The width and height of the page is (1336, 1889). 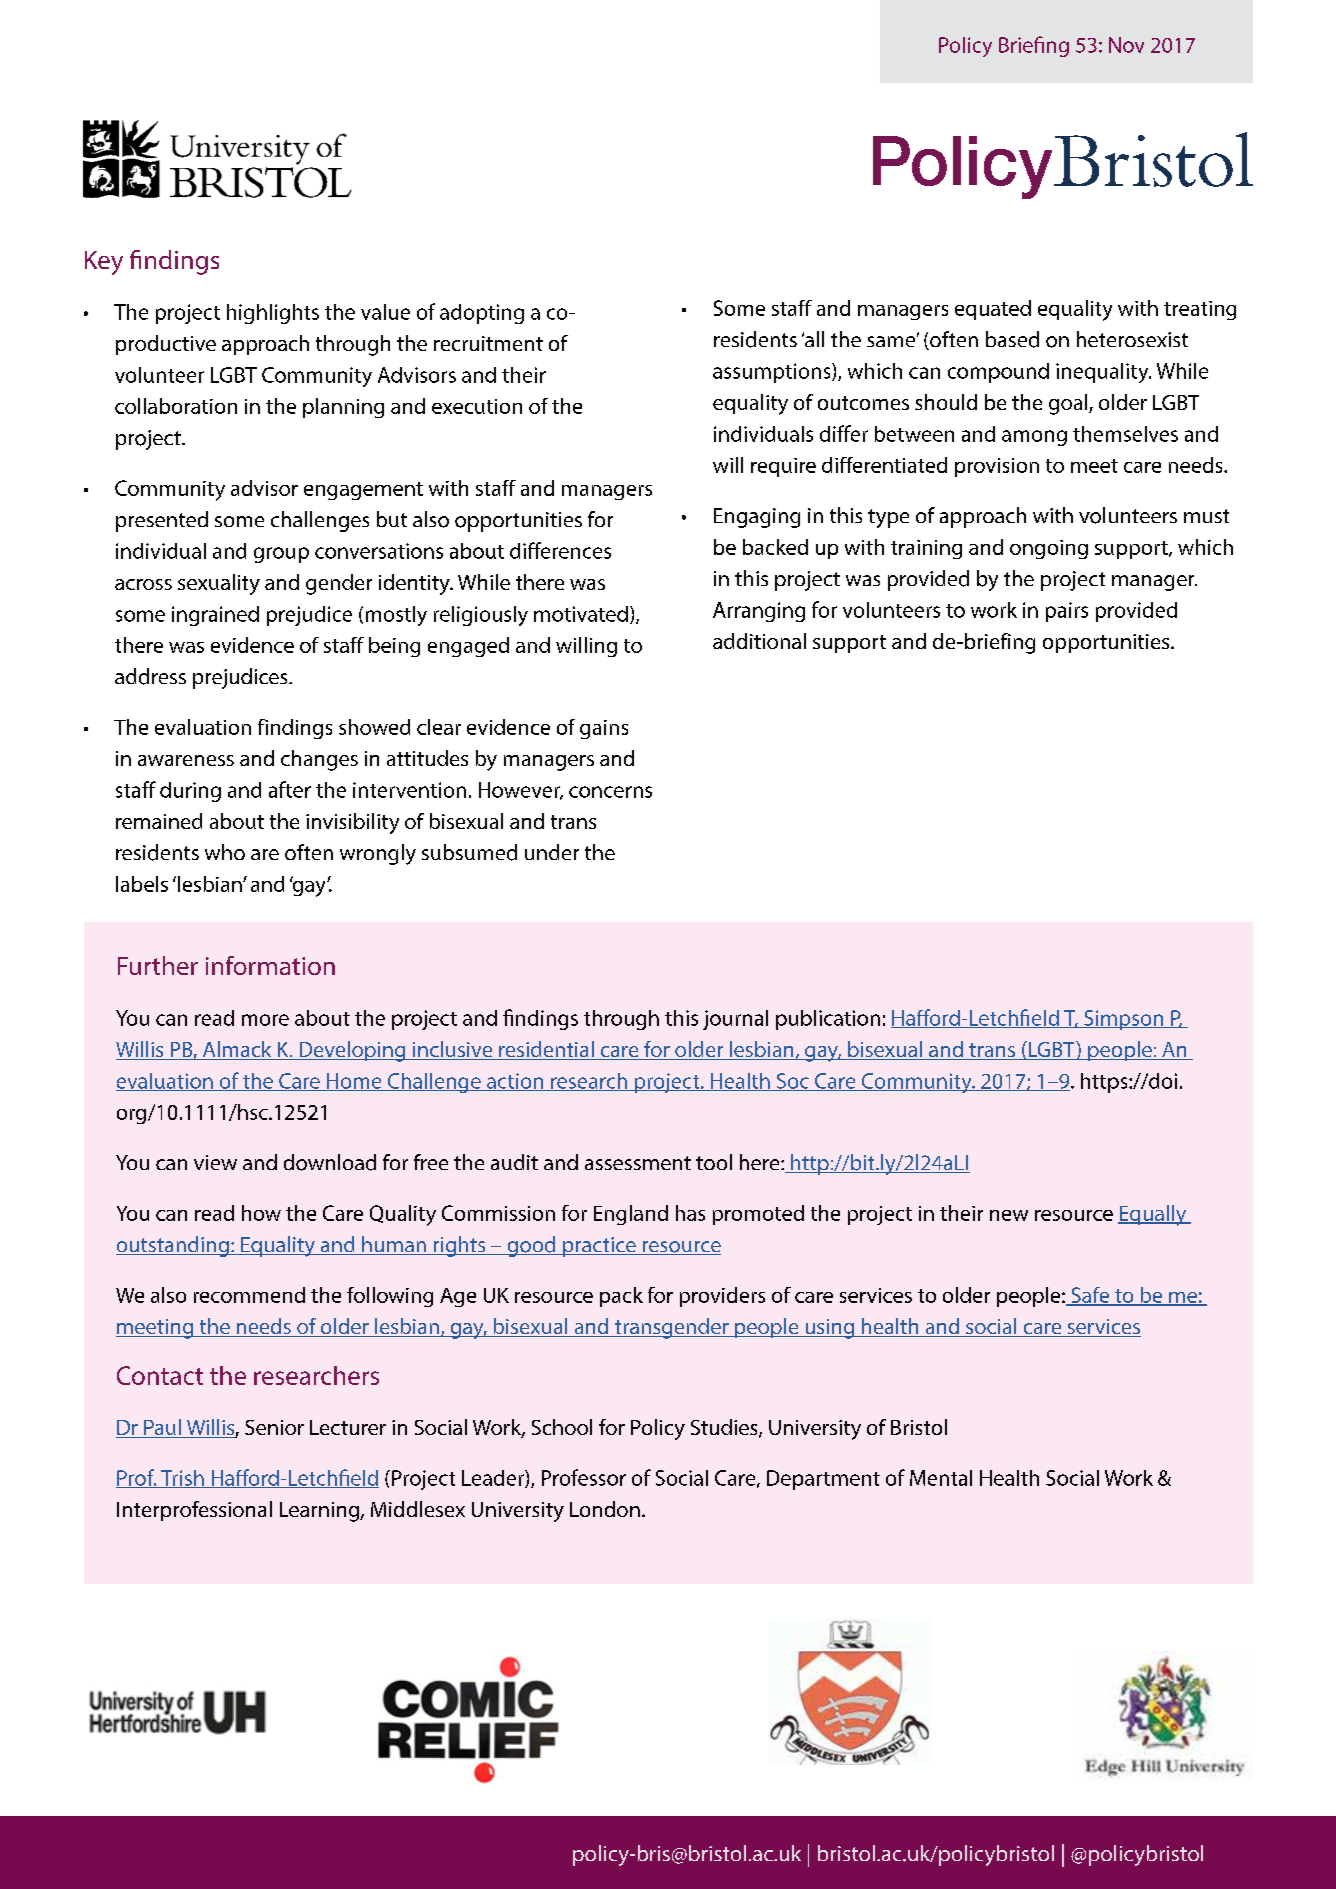 I want to click on Trish, so click(x=182, y=1479).
